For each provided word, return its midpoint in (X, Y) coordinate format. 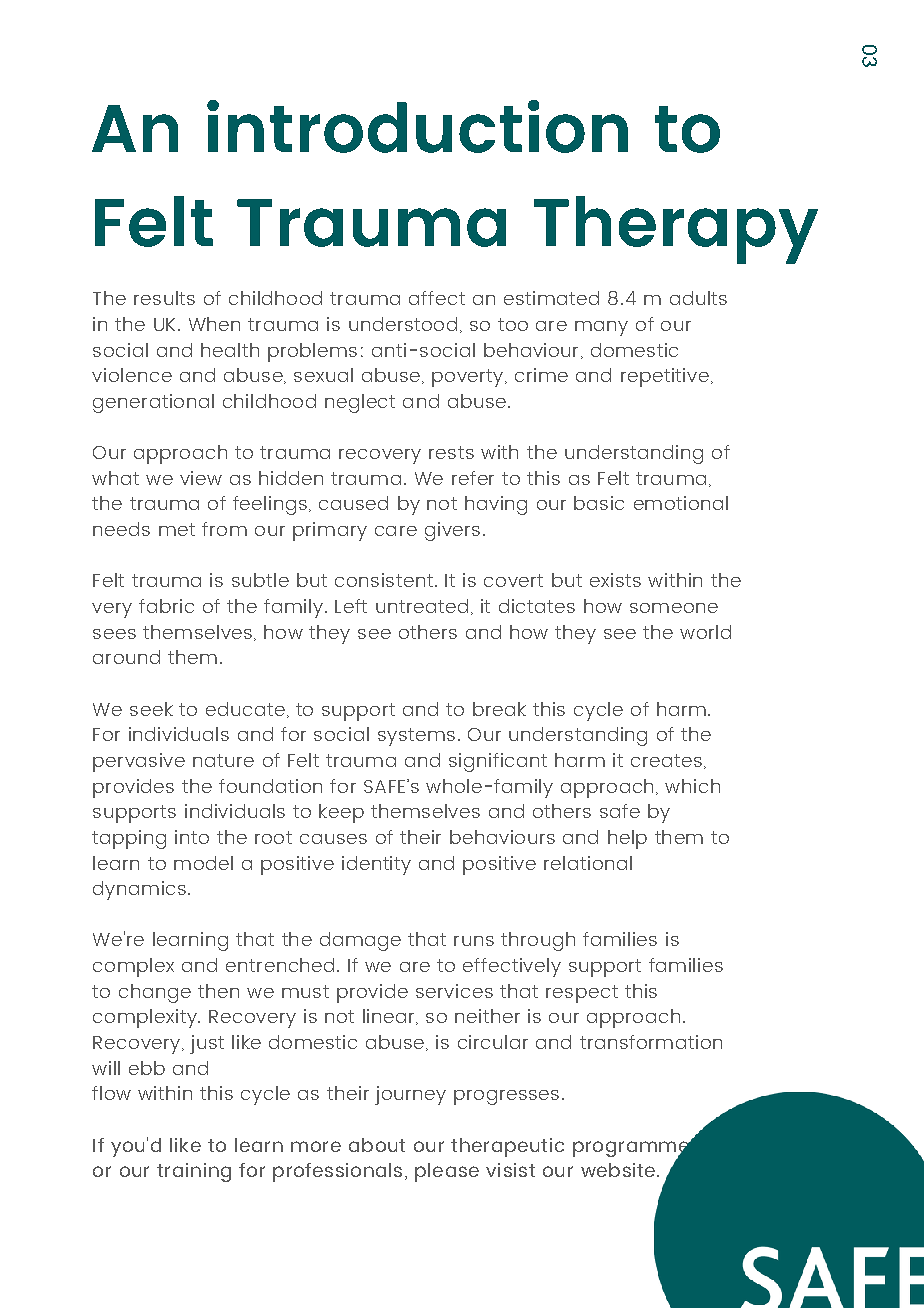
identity (376, 865)
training (194, 1172)
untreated (422, 606)
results (164, 298)
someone (674, 608)
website (619, 1170)
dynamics (139, 890)
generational (153, 403)
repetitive (665, 377)
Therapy (676, 230)
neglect (360, 403)
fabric (166, 606)
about (377, 1145)
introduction (417, 126)
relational (588, 863)
